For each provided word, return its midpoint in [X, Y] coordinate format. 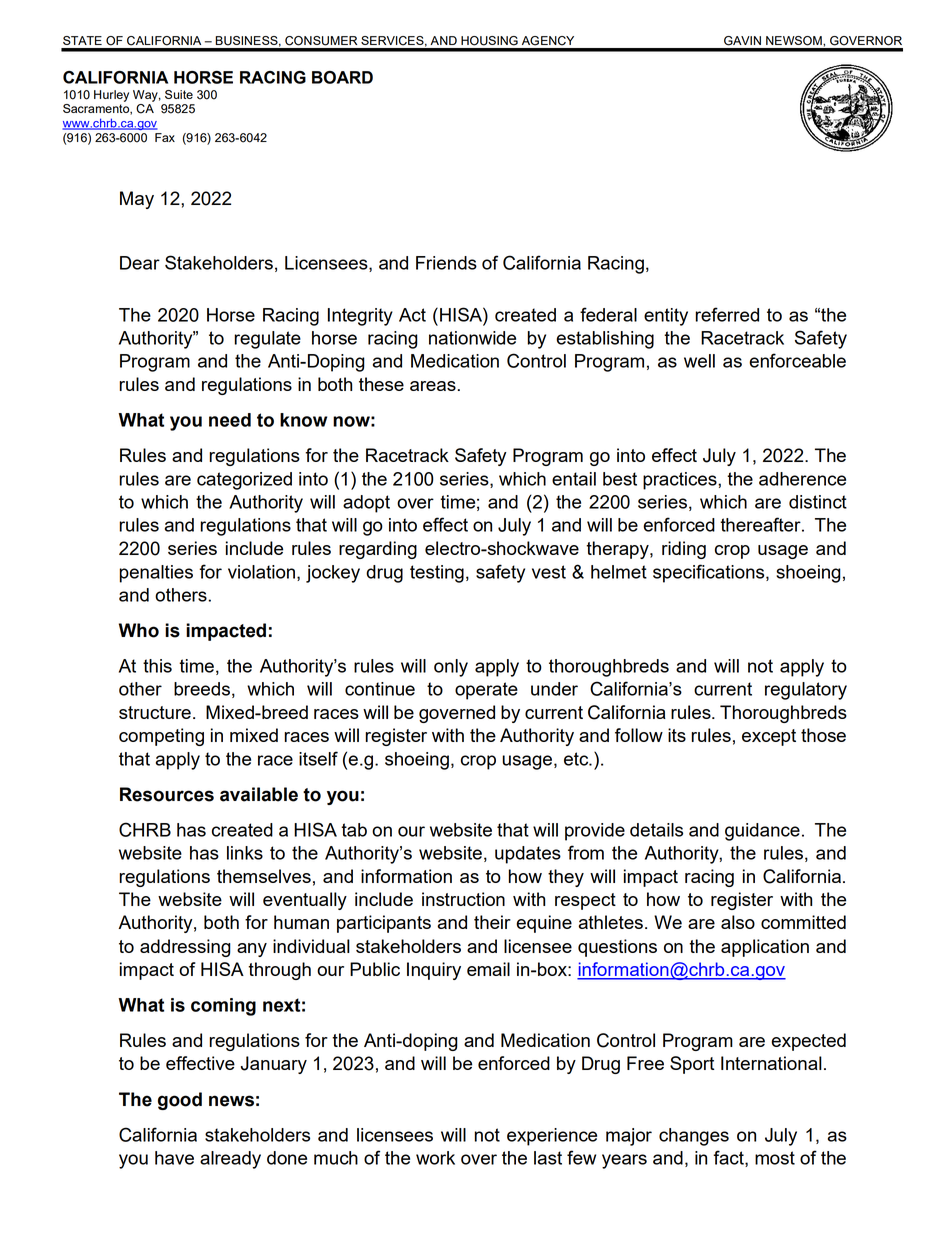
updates [528, 855]
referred [727, 314]
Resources [167, 794]
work [435, 1158]
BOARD [342, 77]
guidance [762, 832]
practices [681, 481]
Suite [179, 94]
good [180, 1101]
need [230, 420]
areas [433, 386]
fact [729, 1158]
